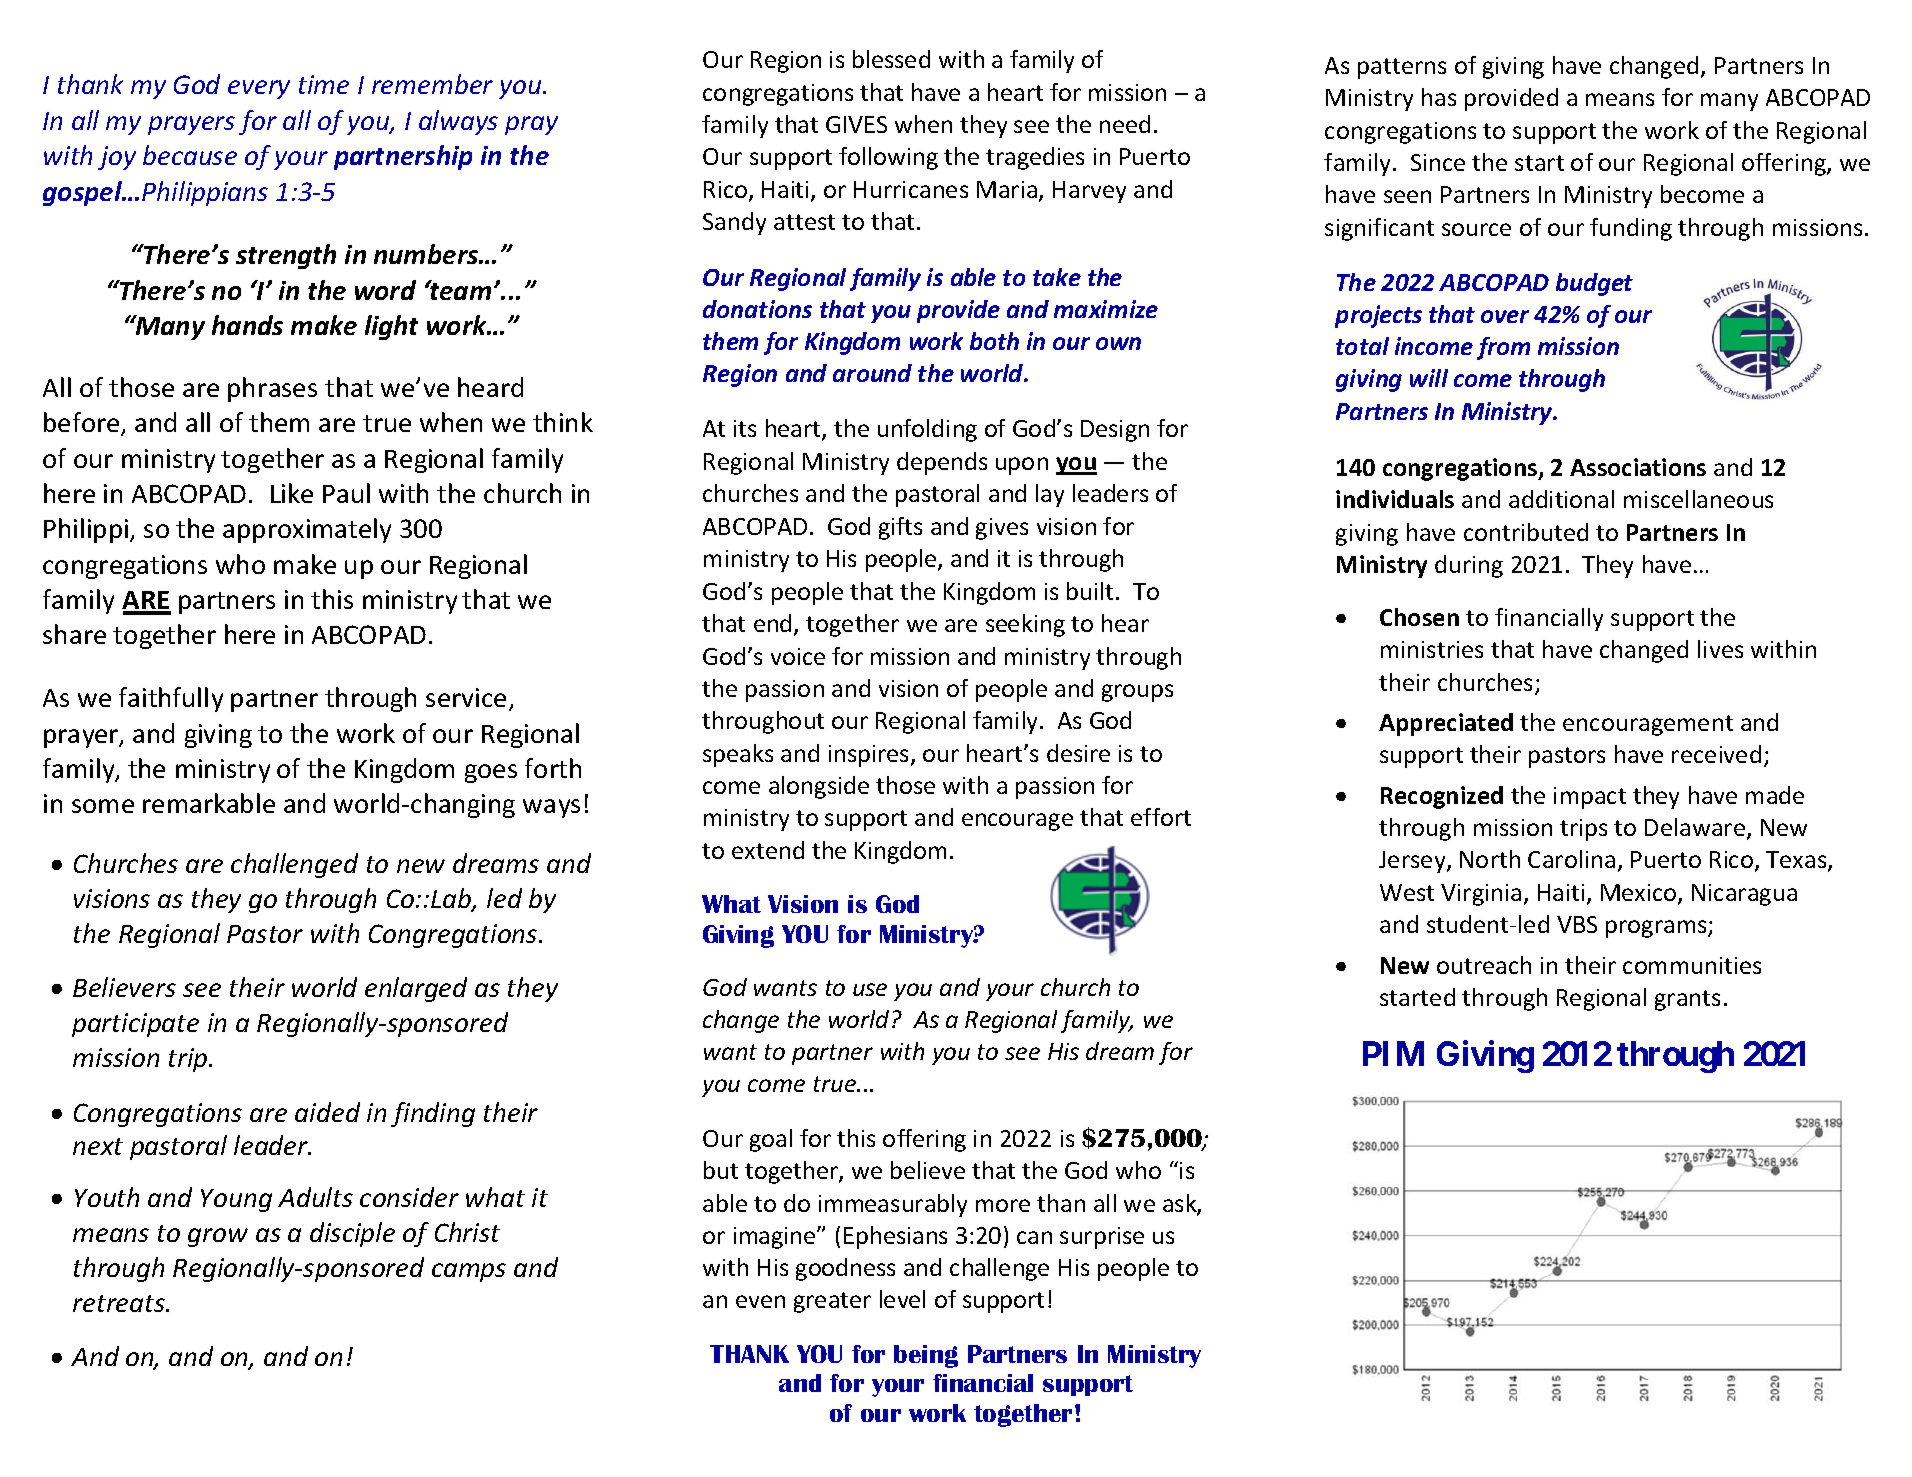 The height and width of the screenshot is (1477, 1912). Describe the element at coordinates (902, 1299) in the screenshot. I see `level` at that location.
